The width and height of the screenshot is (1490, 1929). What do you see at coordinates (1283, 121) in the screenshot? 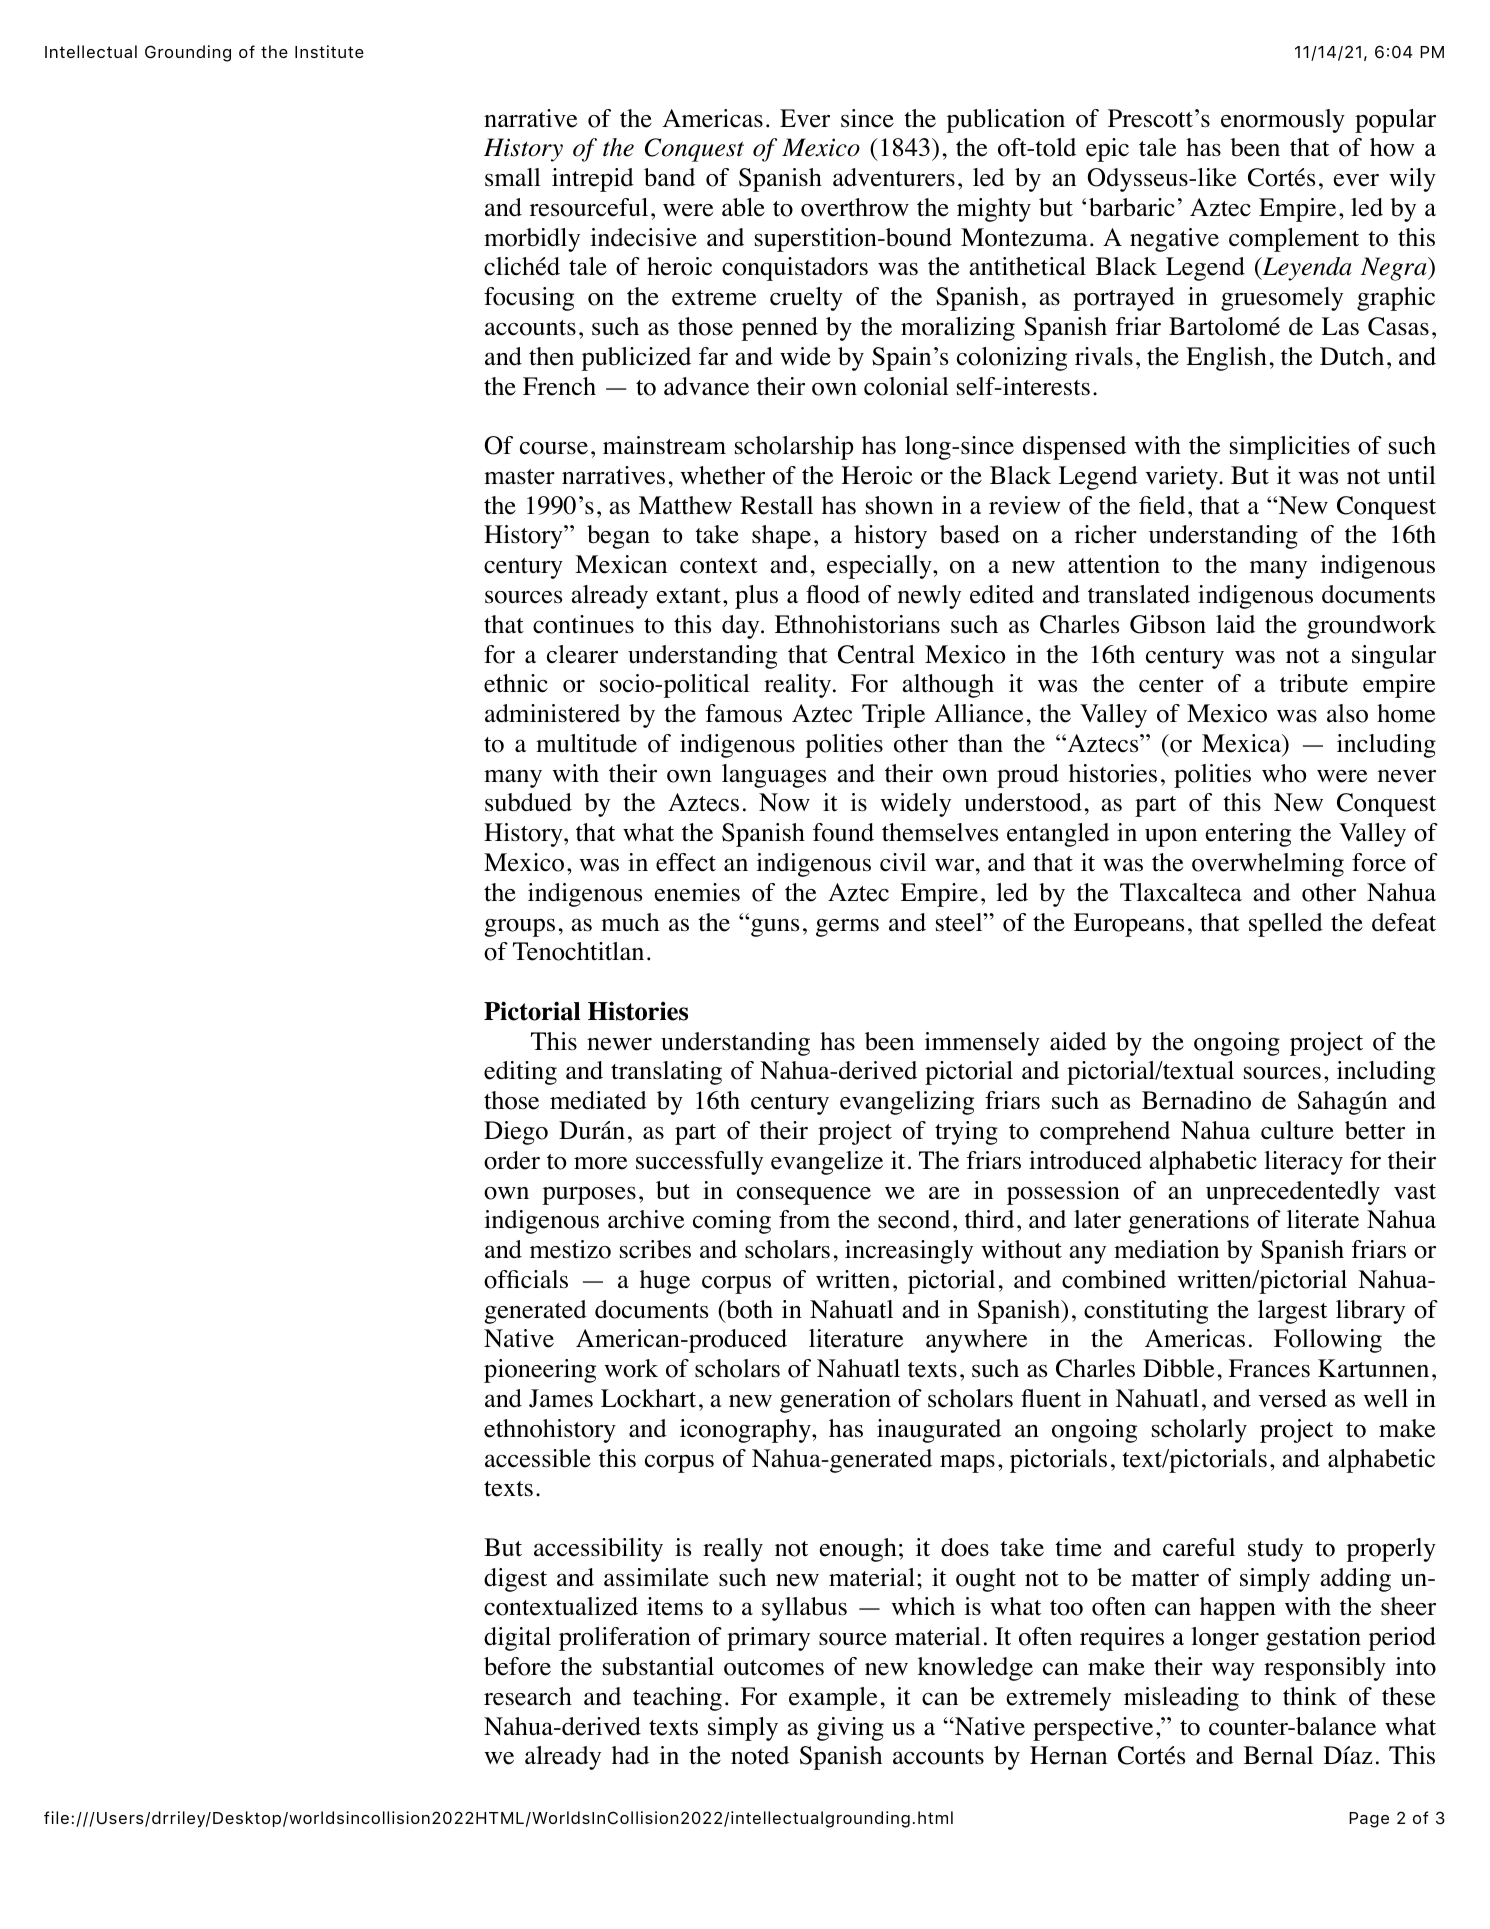
I see `enormously` at bounding box center [1283, 121].
